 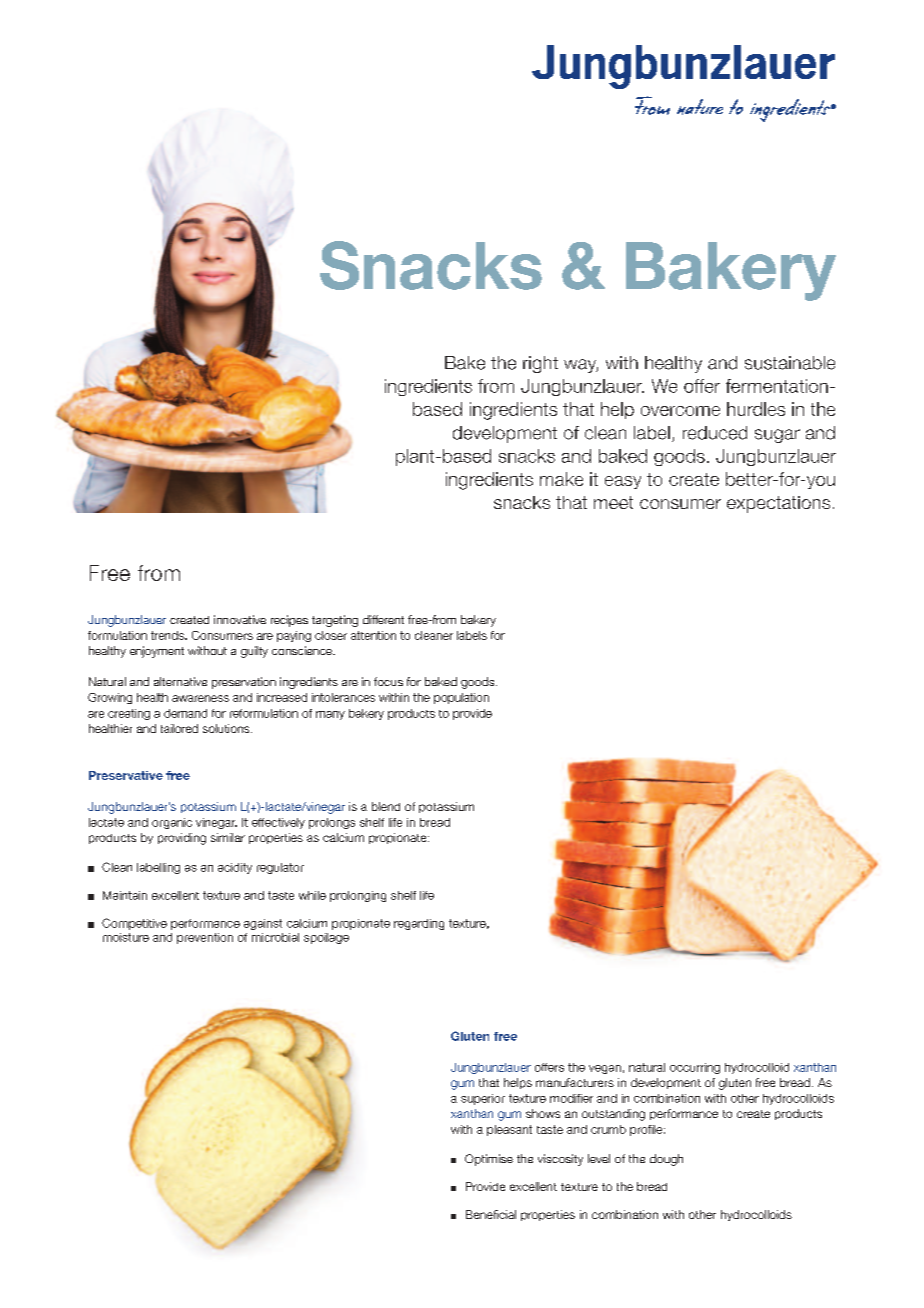 What do you see at coordinates (240, 619) in the image?
I see `innovative` at bounding box center [240, 619].
